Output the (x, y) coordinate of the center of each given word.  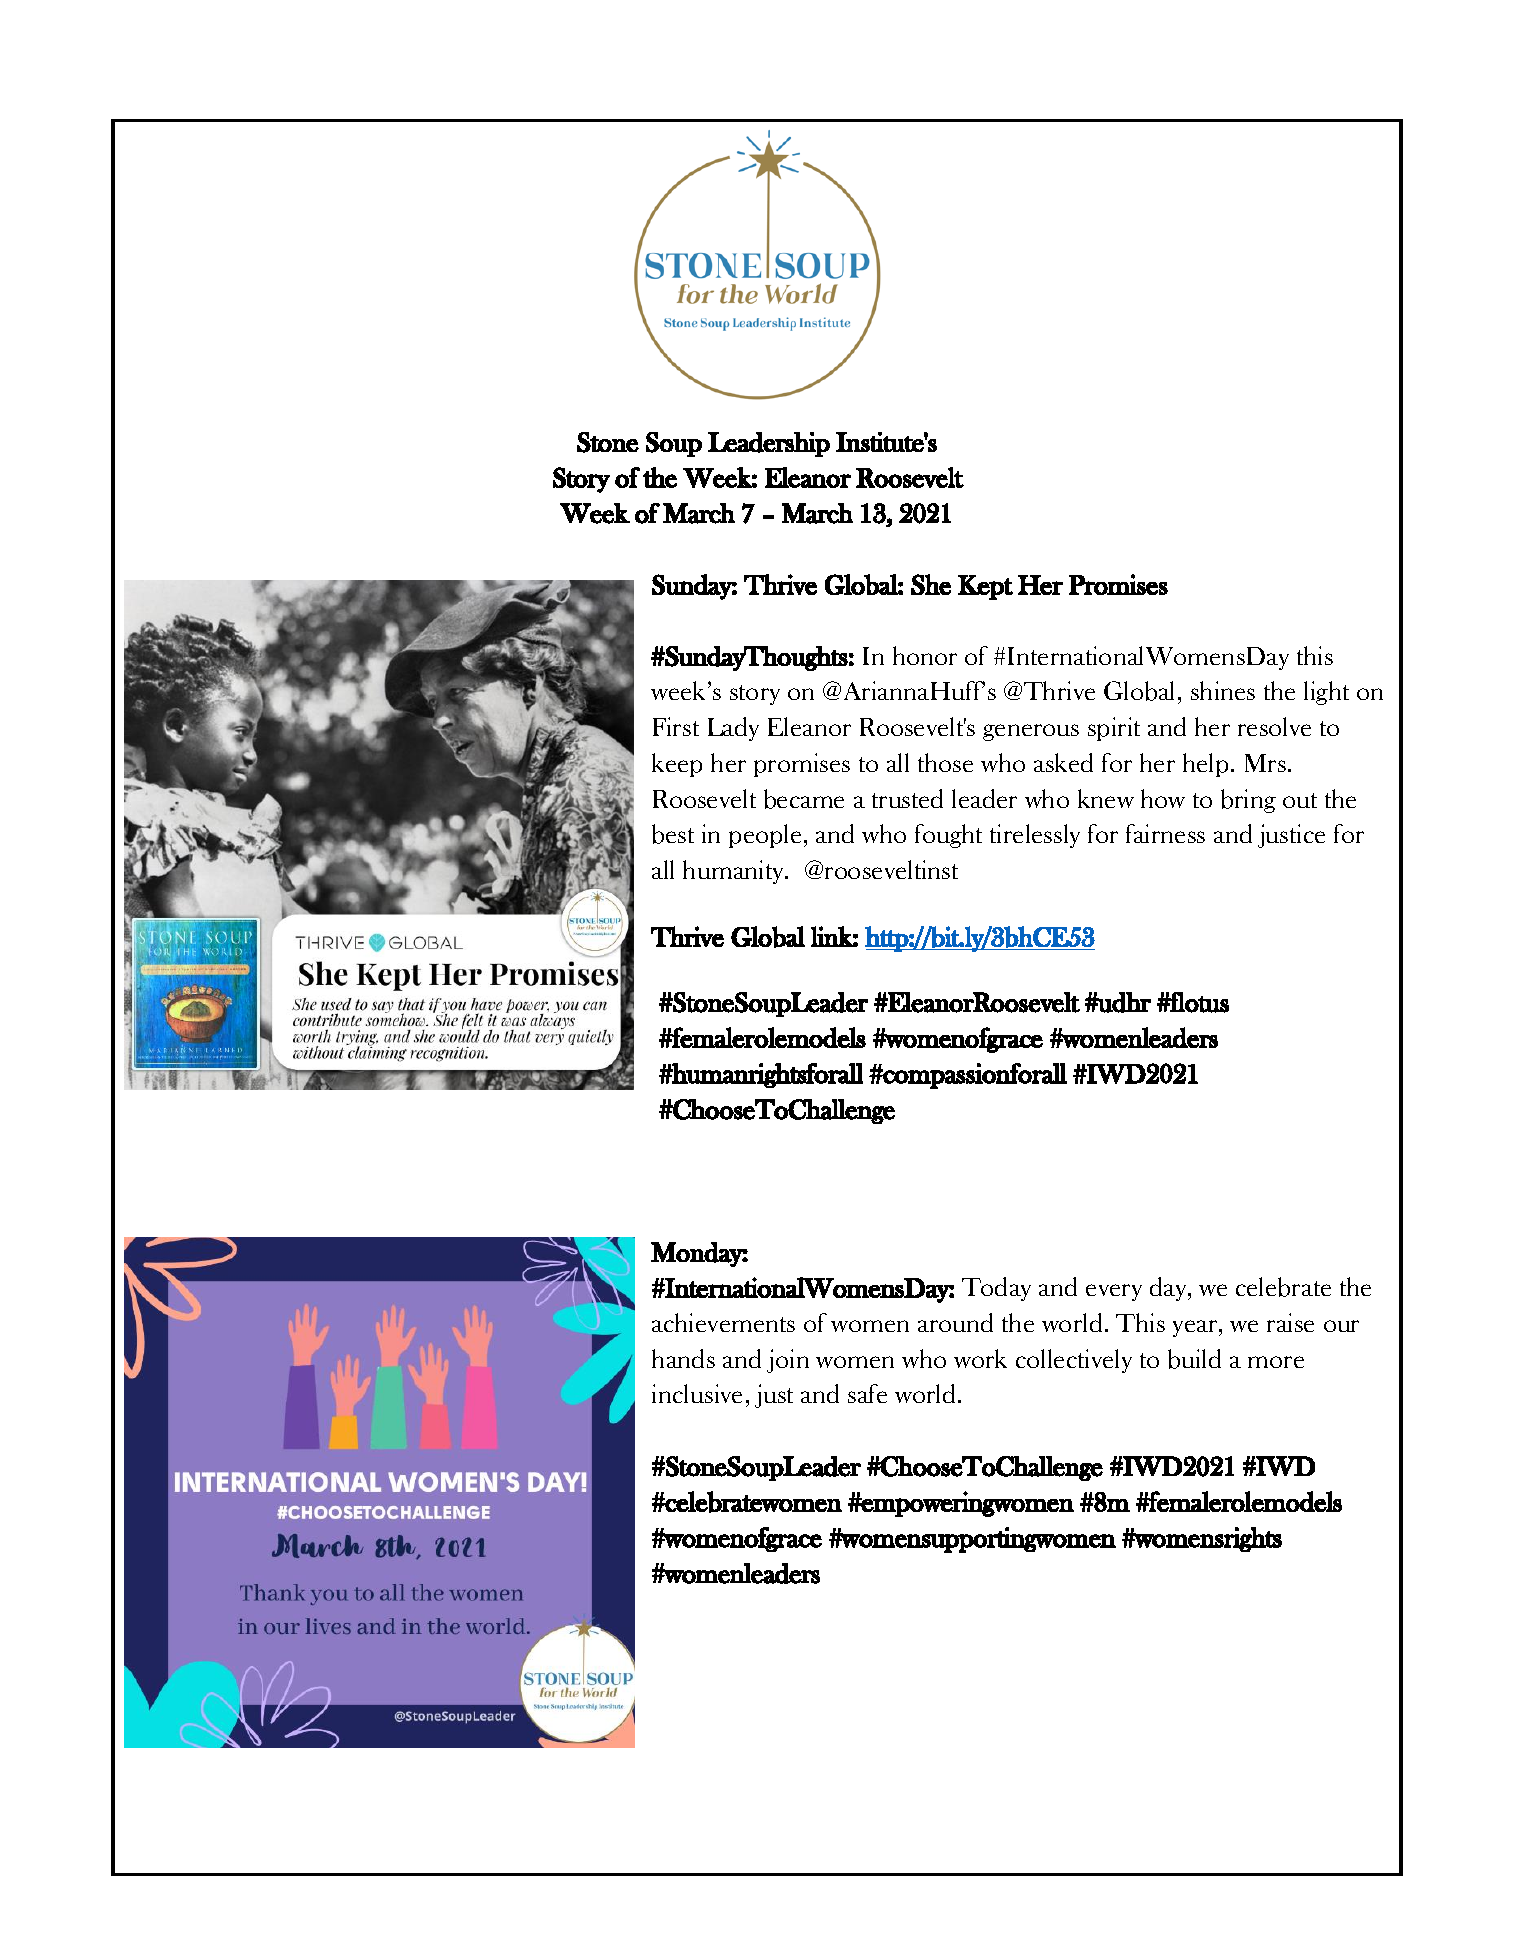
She (931, 584)
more (1276, 1362)
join (788, 1361)
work (980, 1358)
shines (1223, 690)
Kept (985, 587)
